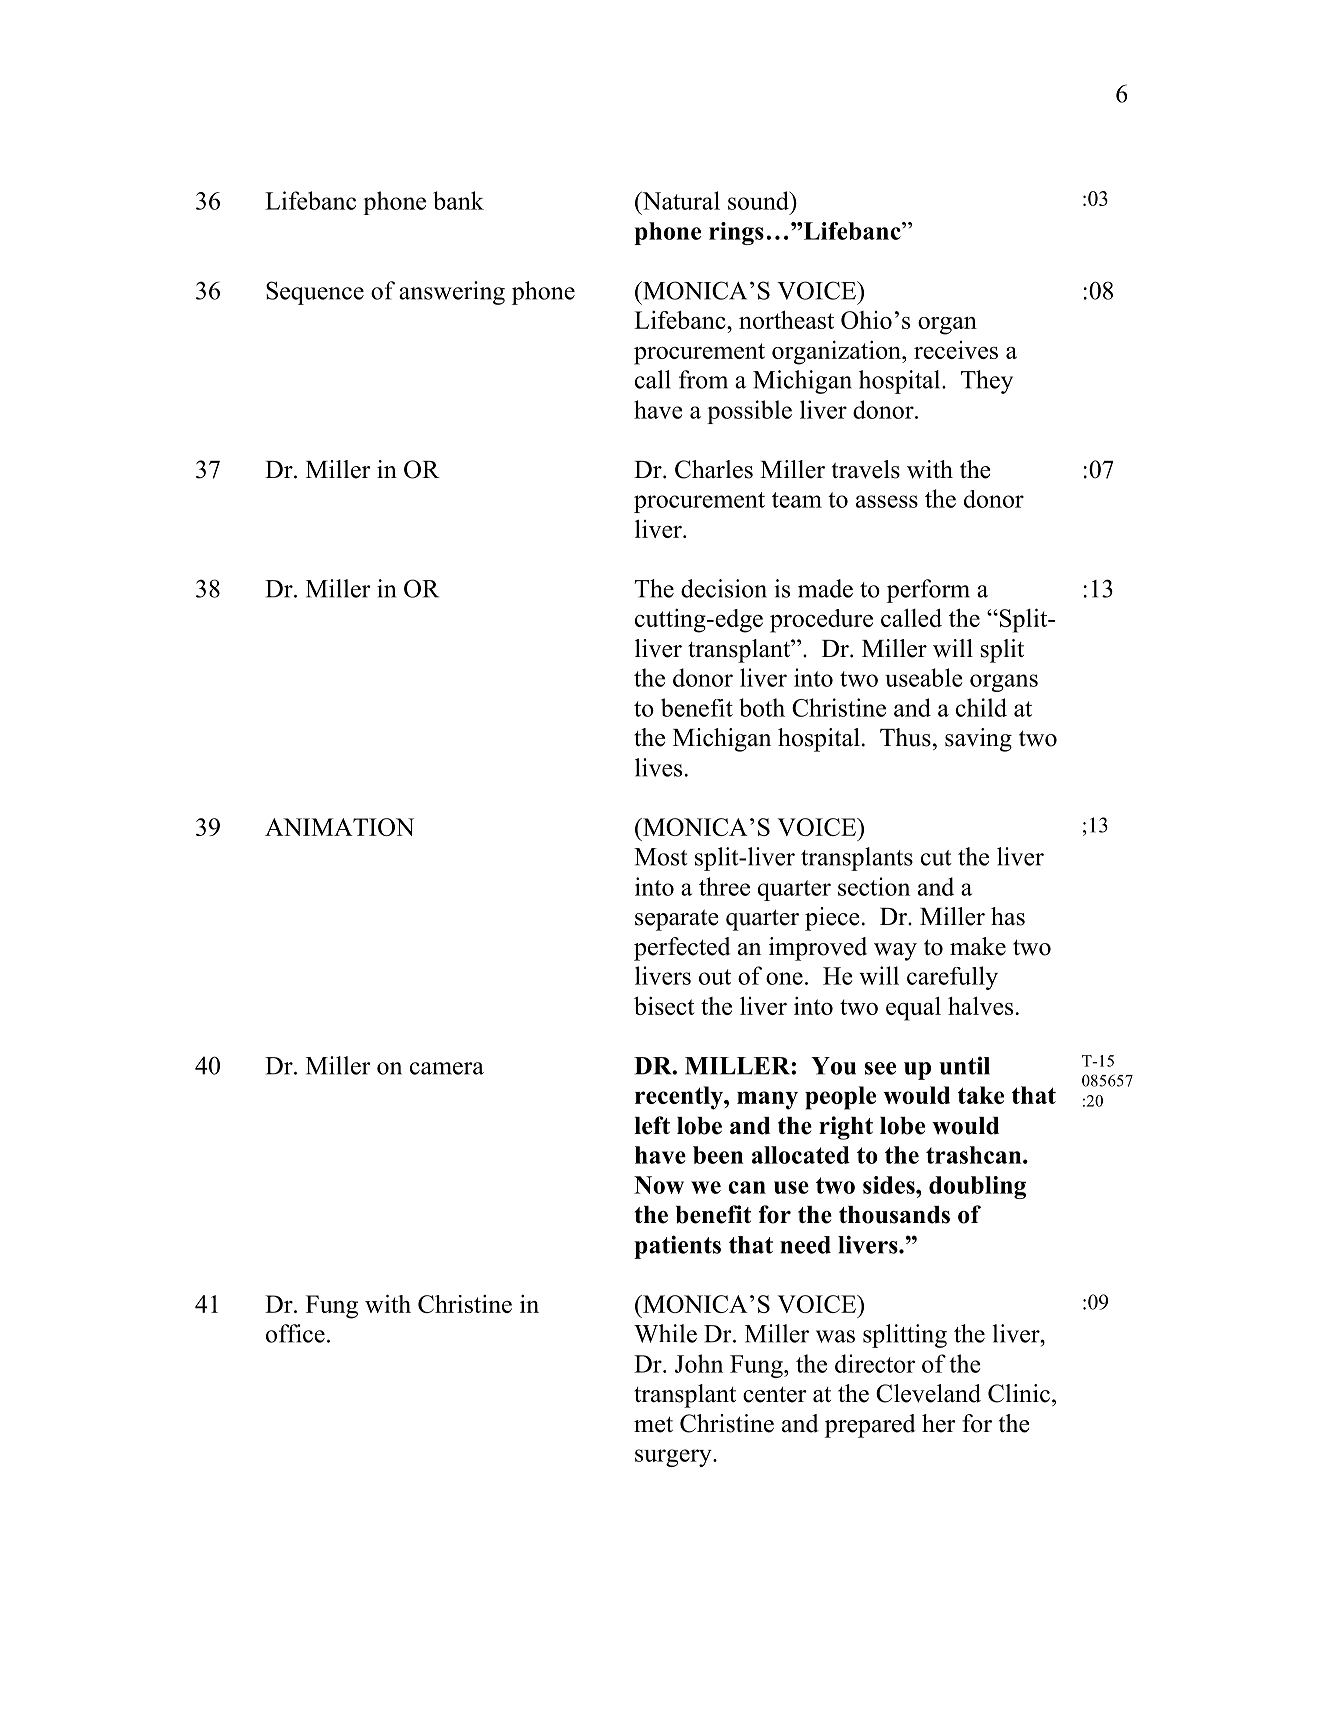  What do you see at coordinates (956, 350) in the screenshot?
I see `receives` at bounding box center [956, 350].
